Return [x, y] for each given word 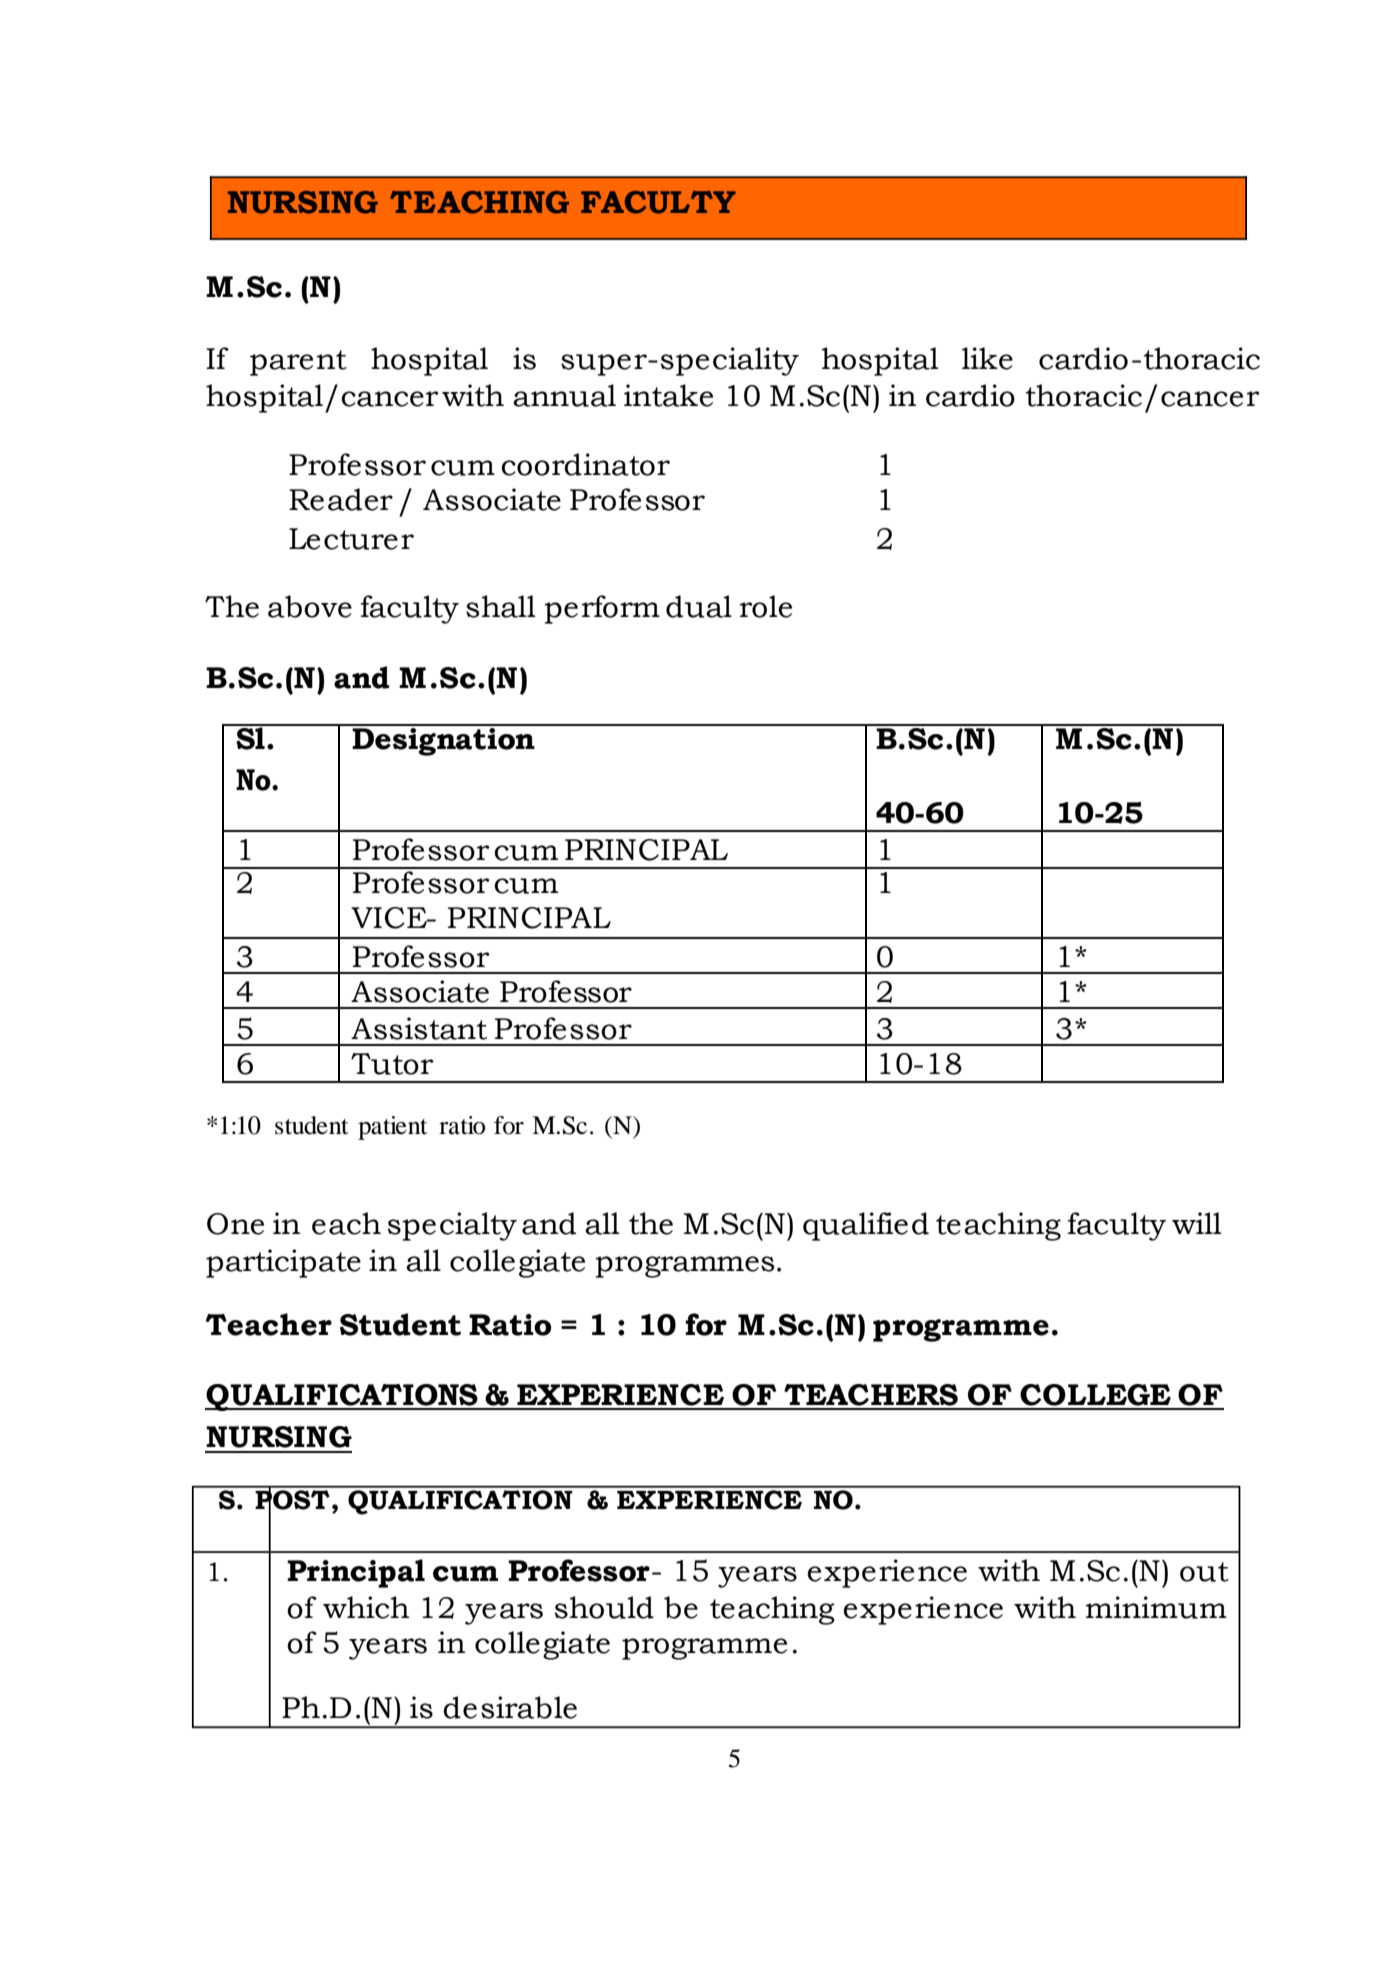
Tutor [392, 1064]
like [987, 358]
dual [699, 606]
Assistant [419, 1028]
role [766, 606]
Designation [443, 740]
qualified [866, 1226]
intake [668, 395]
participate [283, 1263]
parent [298, 363]
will [1197, 1223]
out [1204, 1572]
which [366, 1607]
